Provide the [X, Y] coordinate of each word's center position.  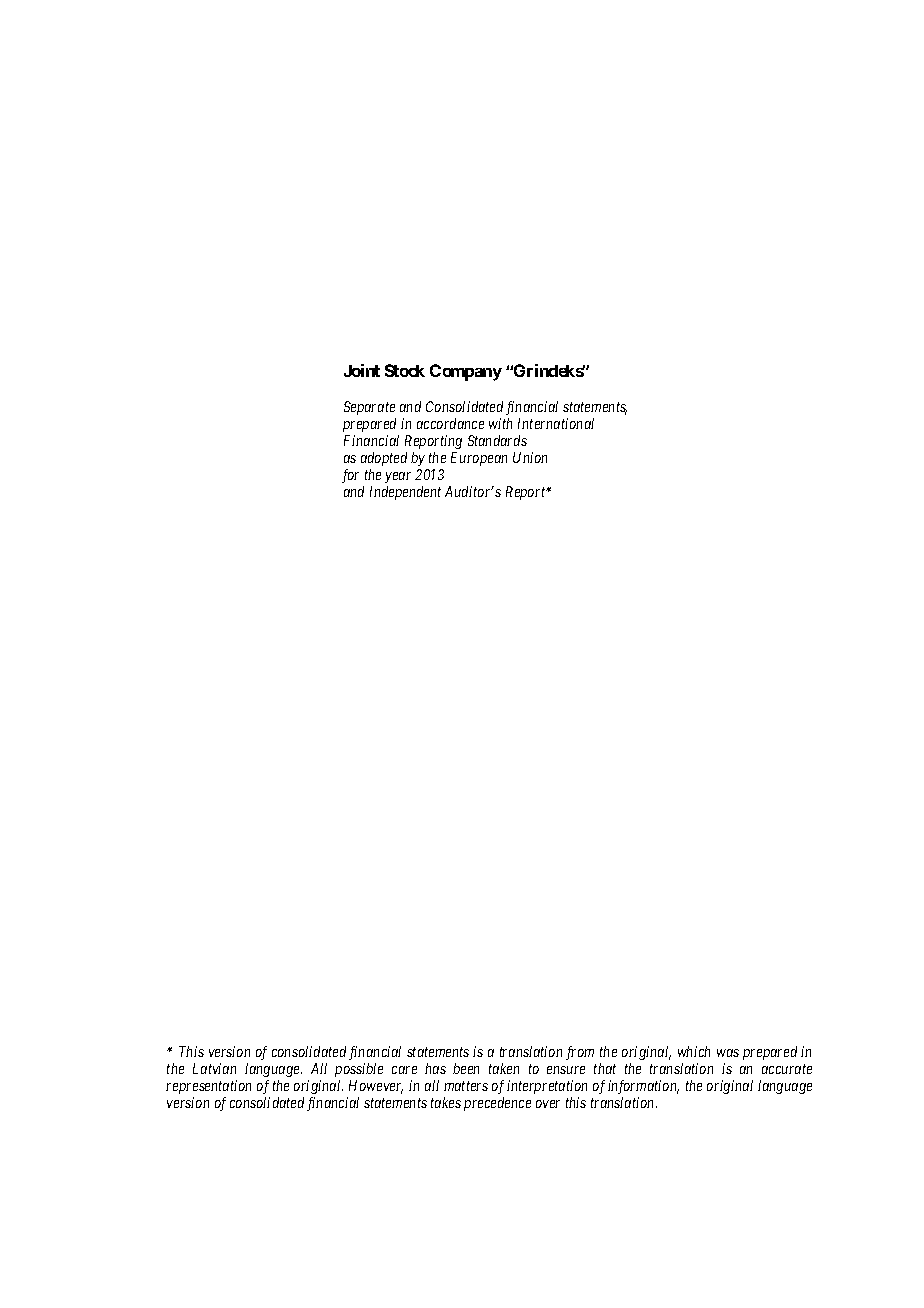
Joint [362, 370]
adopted [384, 459]
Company [466, 372]
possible [359, 1070]
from [580, 1053]
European [479, 459]
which [694, 1051]
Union [530, 457]
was [728, 1053]
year [398, 477]
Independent [405, 493]
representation [208, 1087]
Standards [497, 440]
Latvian [214, 1068]
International [556, 423]
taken [504, 1068]
